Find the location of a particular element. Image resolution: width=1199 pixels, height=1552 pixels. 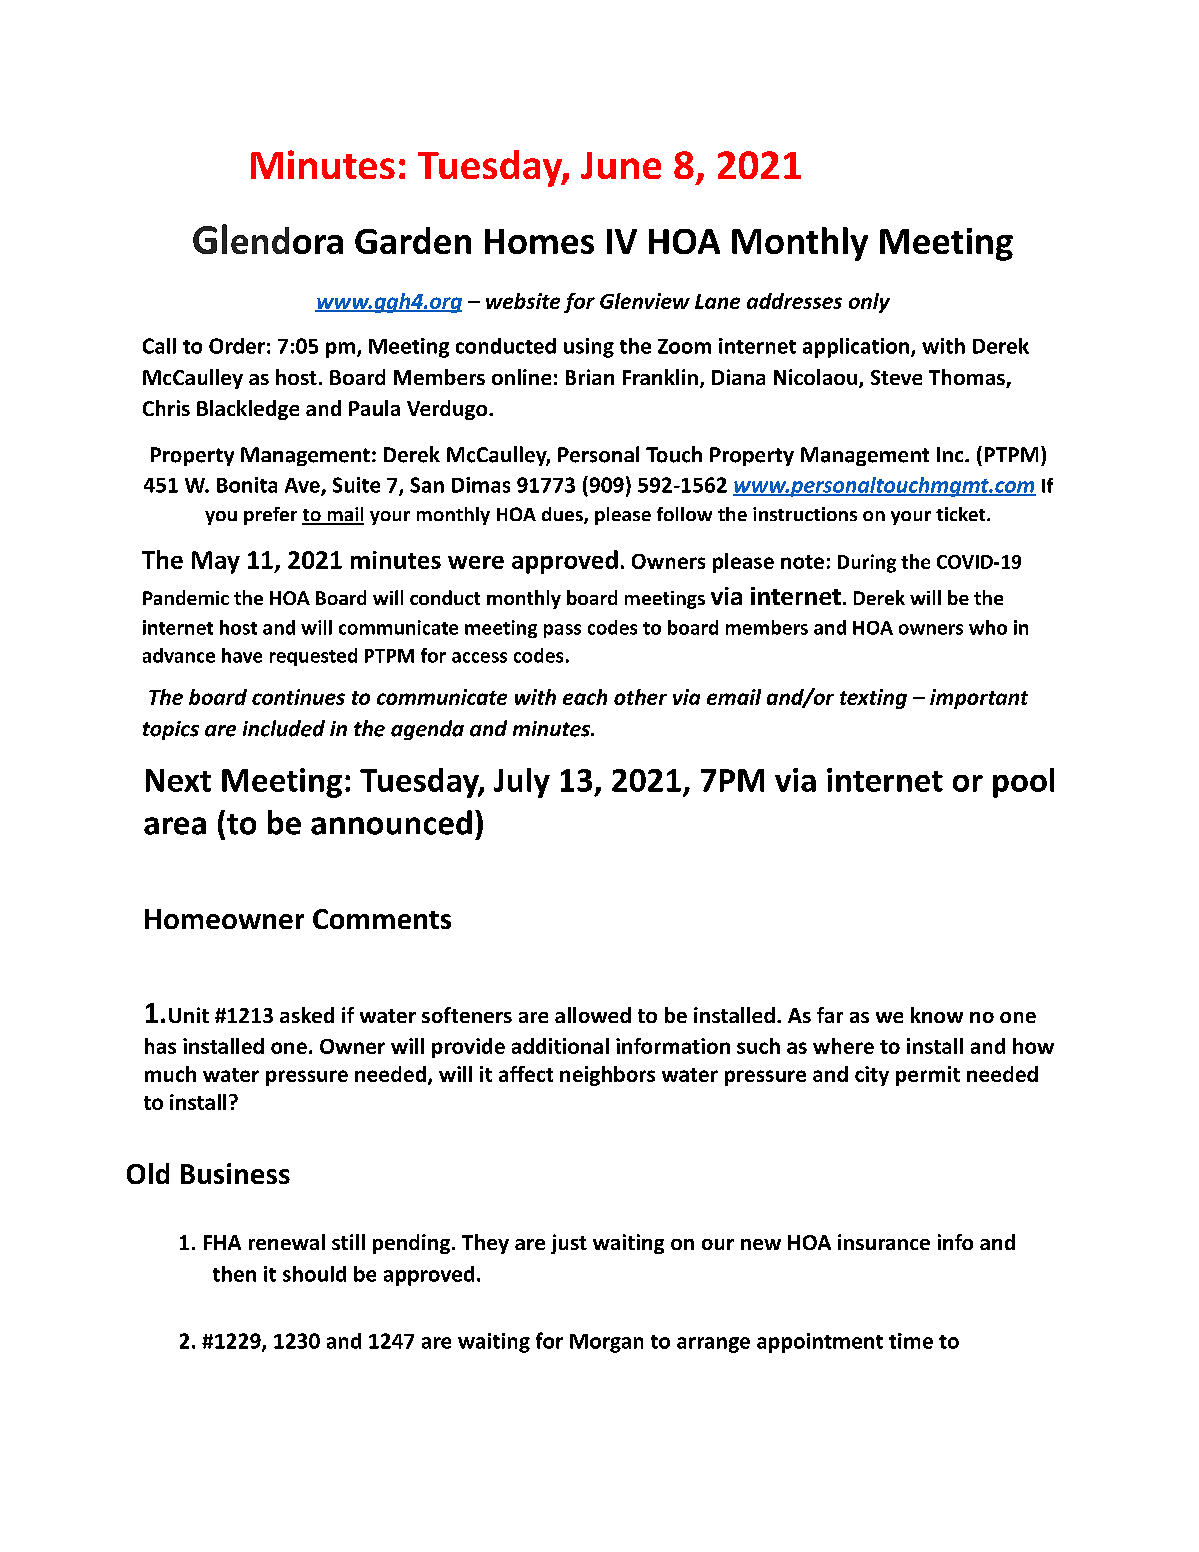

neighbors is located at coordinates (607, 1076).
